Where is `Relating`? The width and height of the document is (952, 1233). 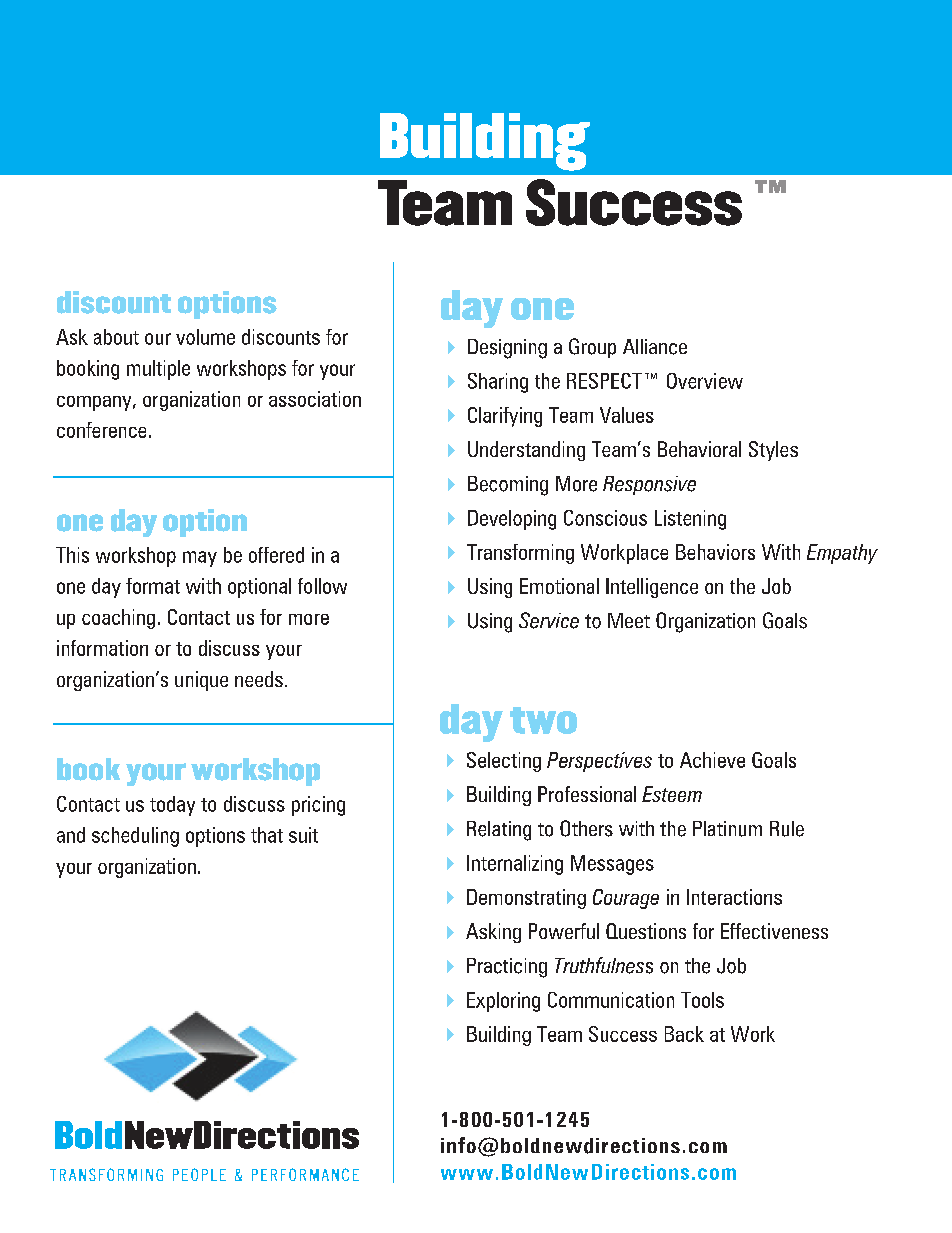 Relating is located at coordinates (499, 831).
